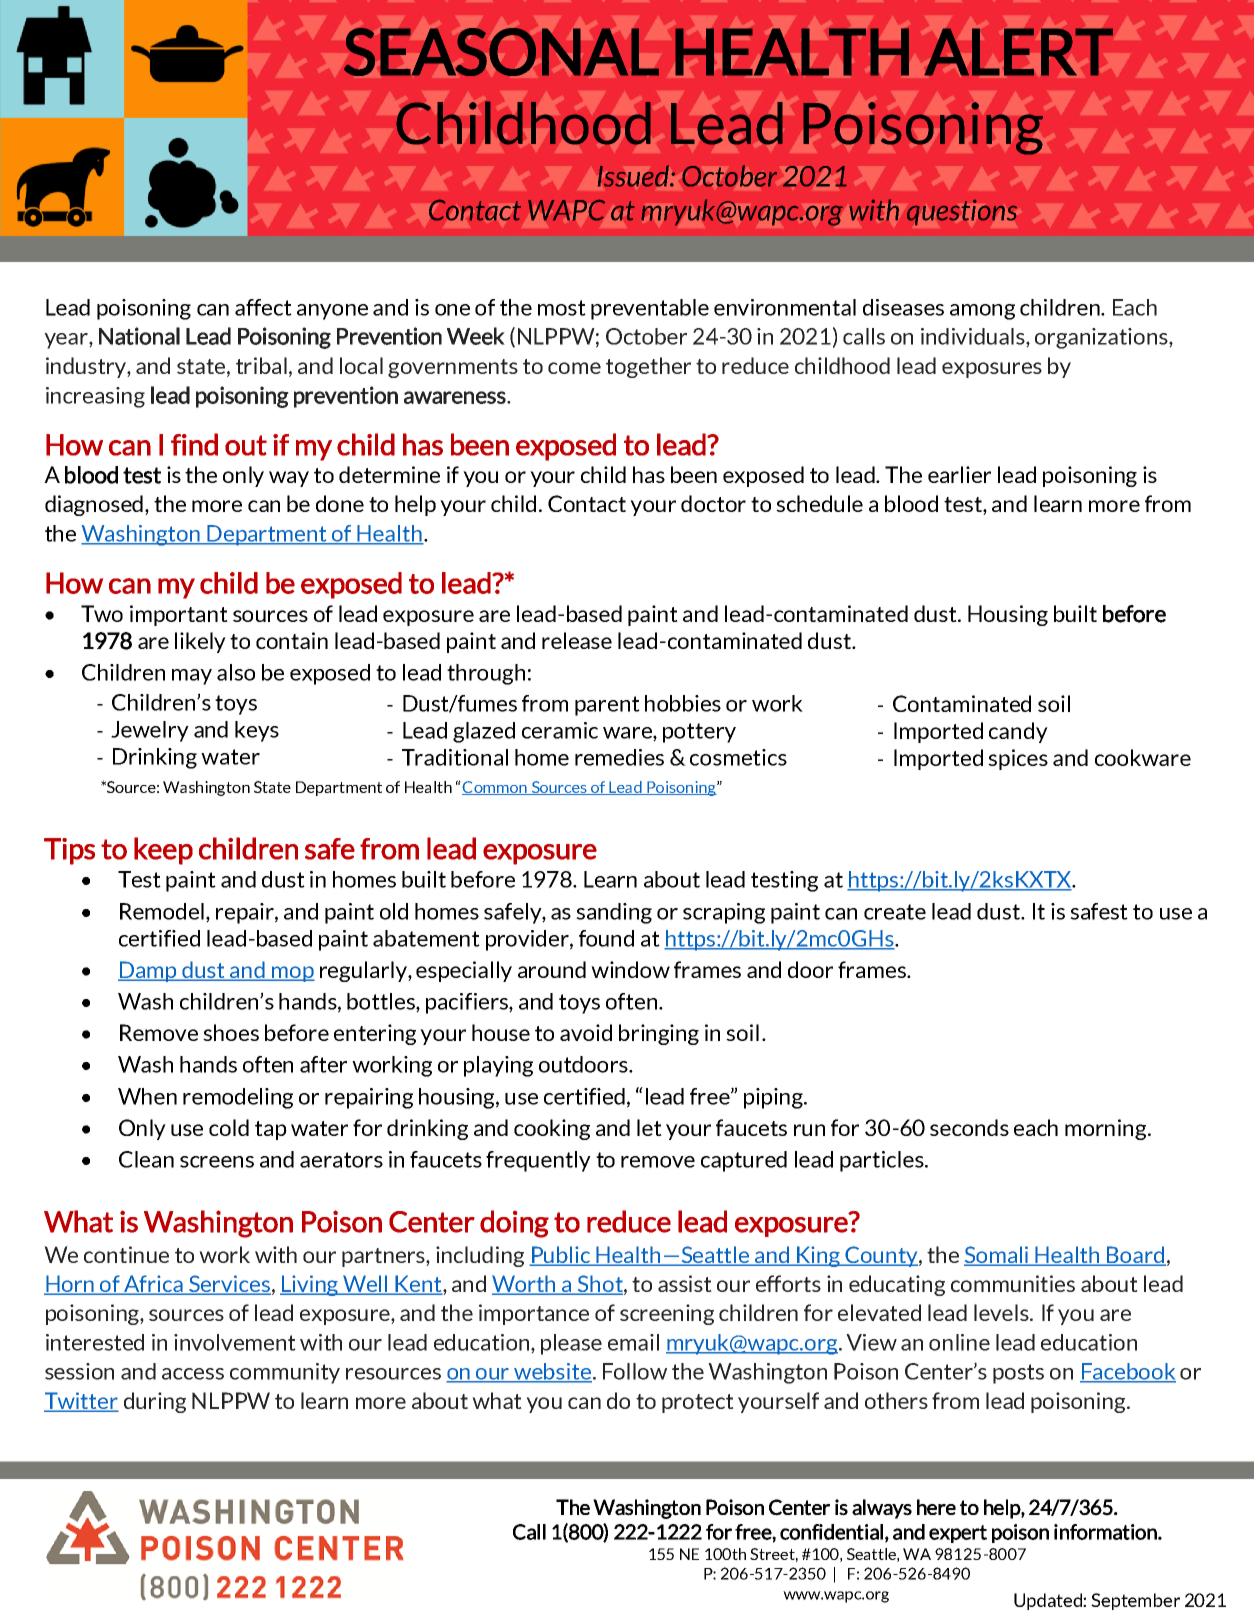 Image resolution: width=1254 pixels, height=1623 pixels. I want to click on ALERT, so click(1019, 52).
